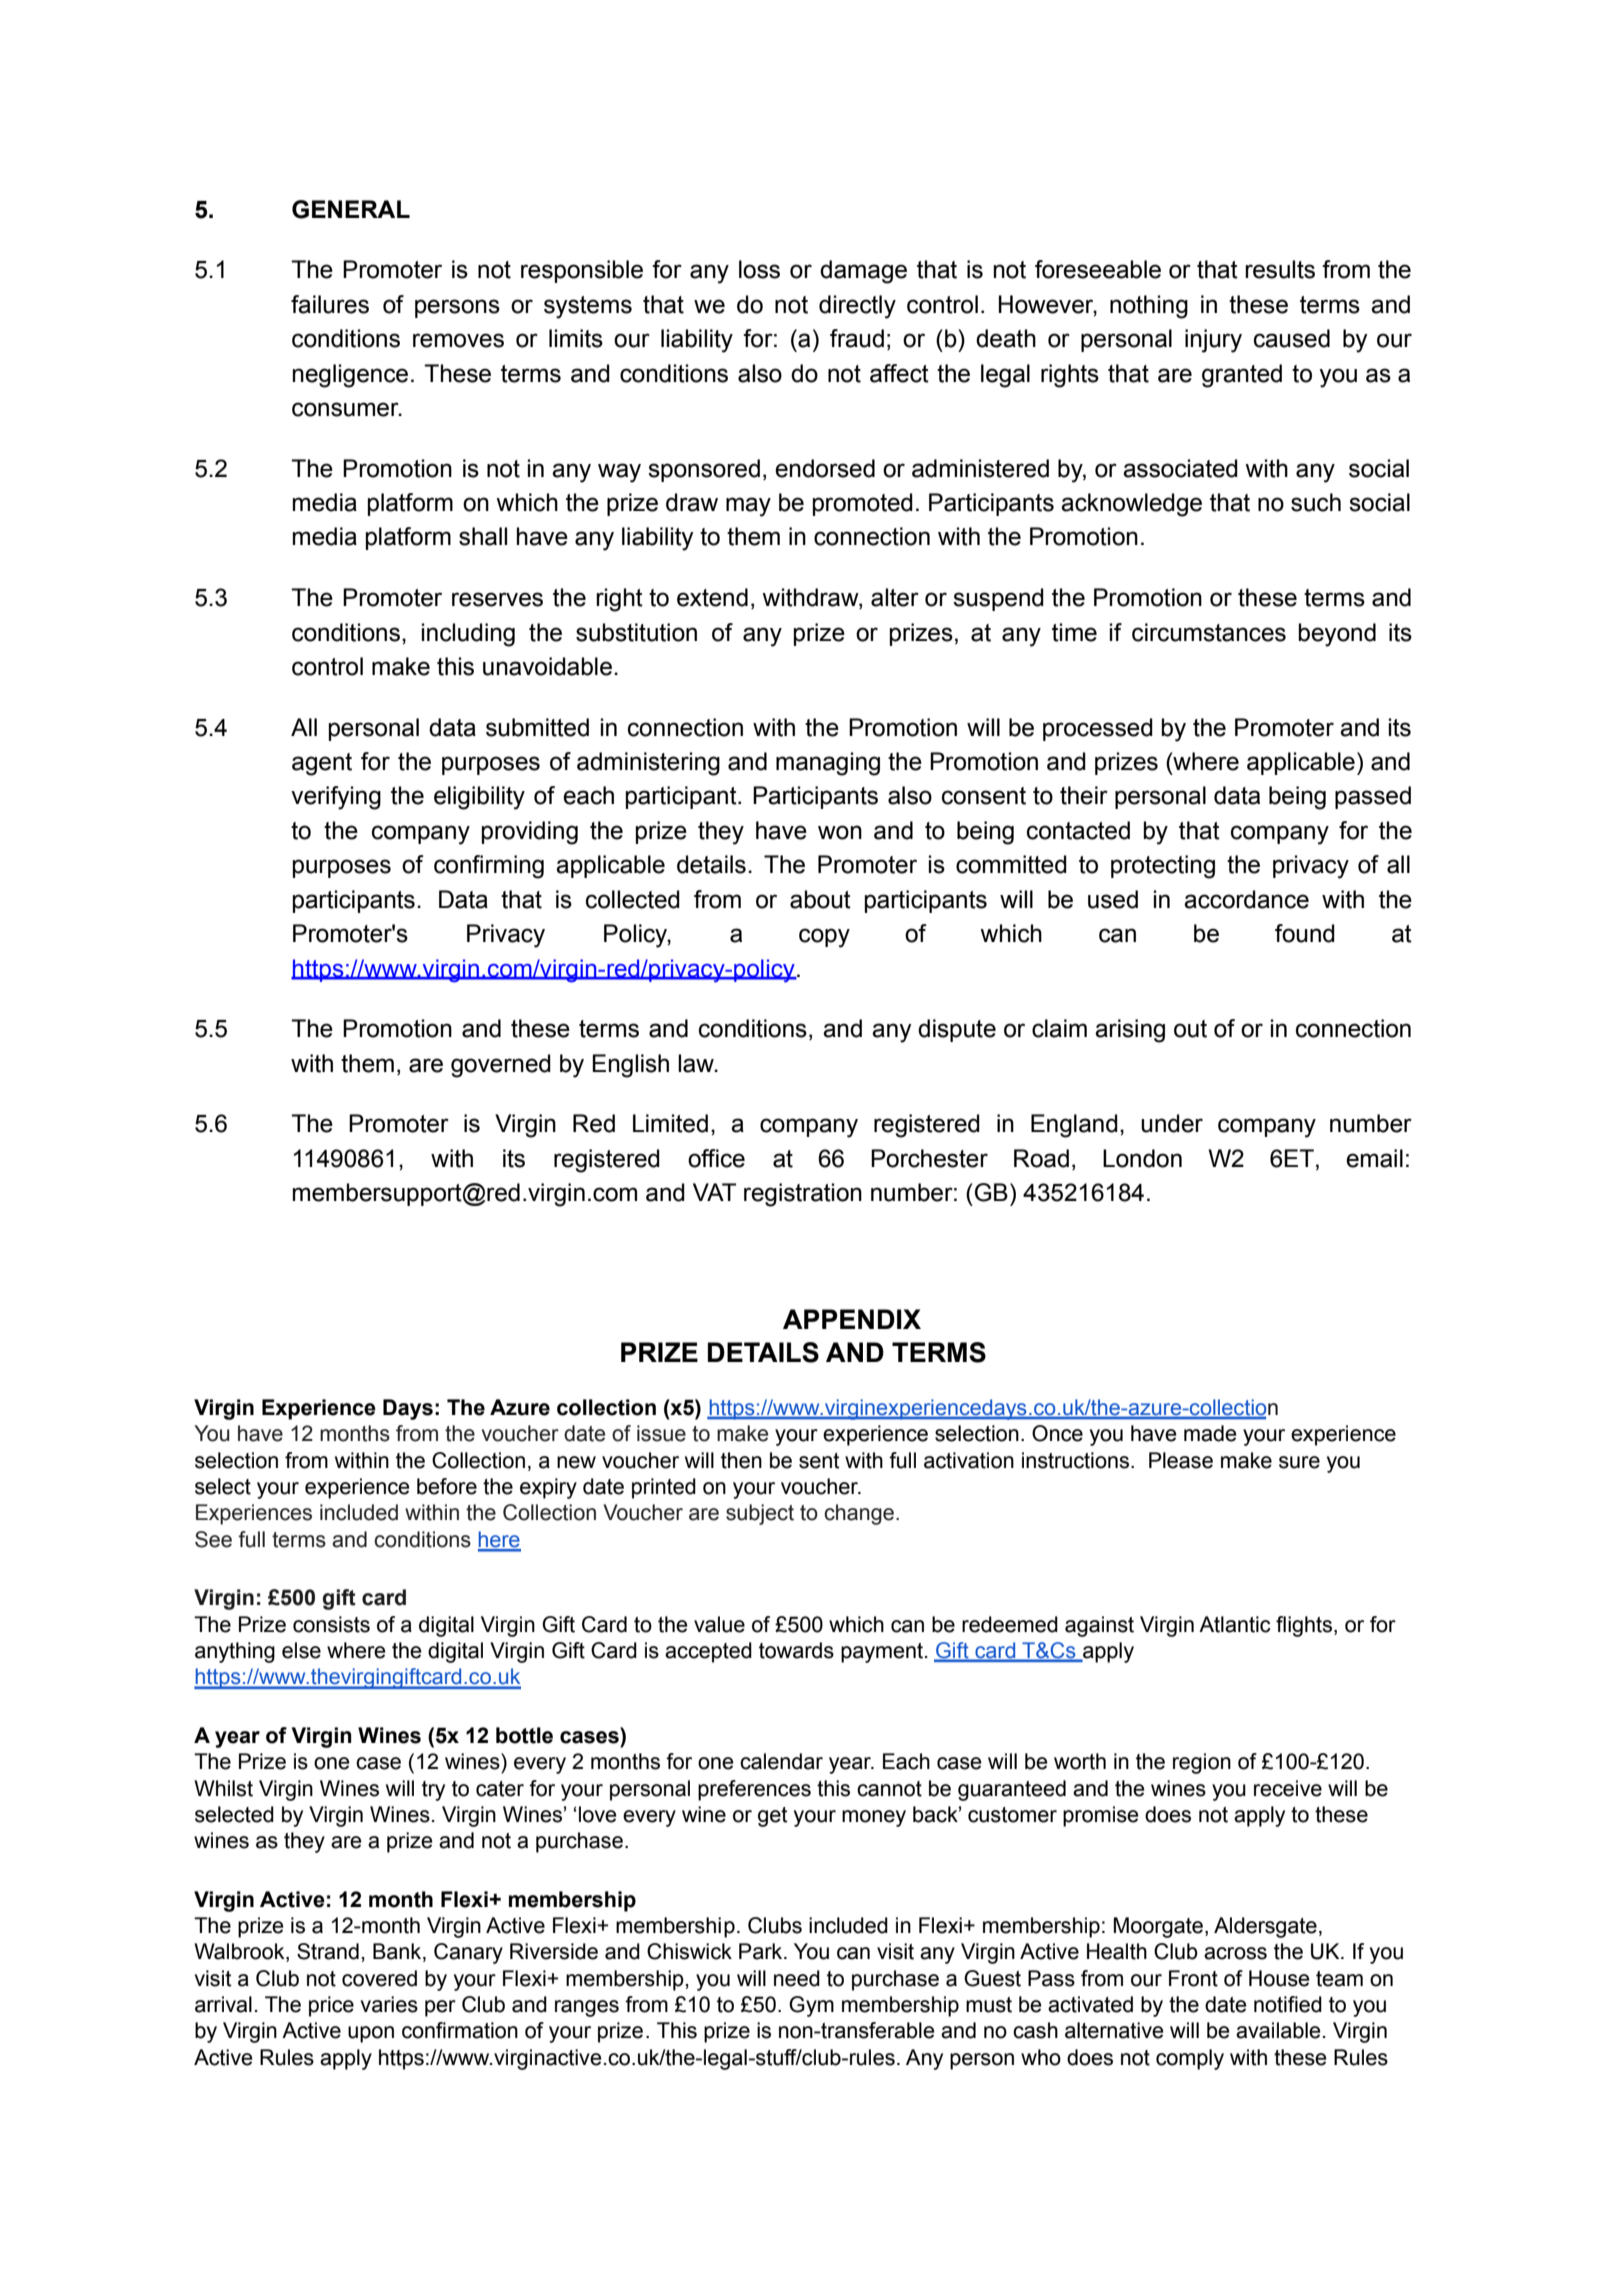 This screenshot has height=2272, width=1609. Describe the element at coordinates (803, 1195) in the screenshot. I see `registration` at that location.
